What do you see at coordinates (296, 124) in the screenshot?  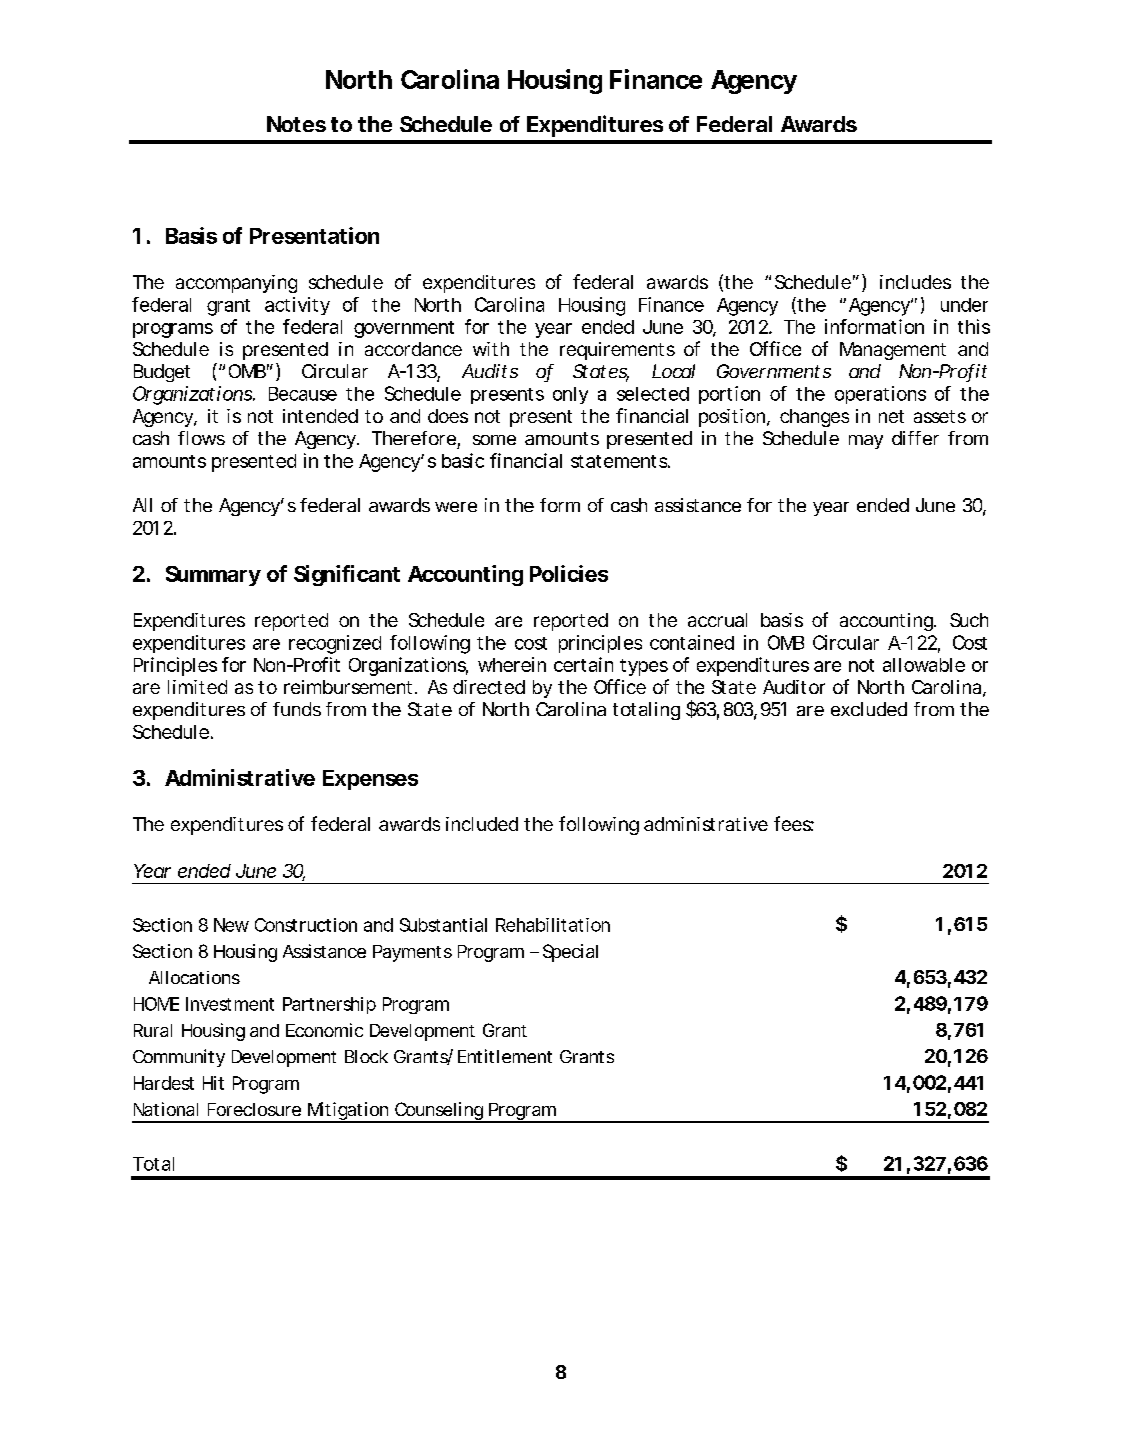 I see `Notes` at bounding box center [296, 124].
